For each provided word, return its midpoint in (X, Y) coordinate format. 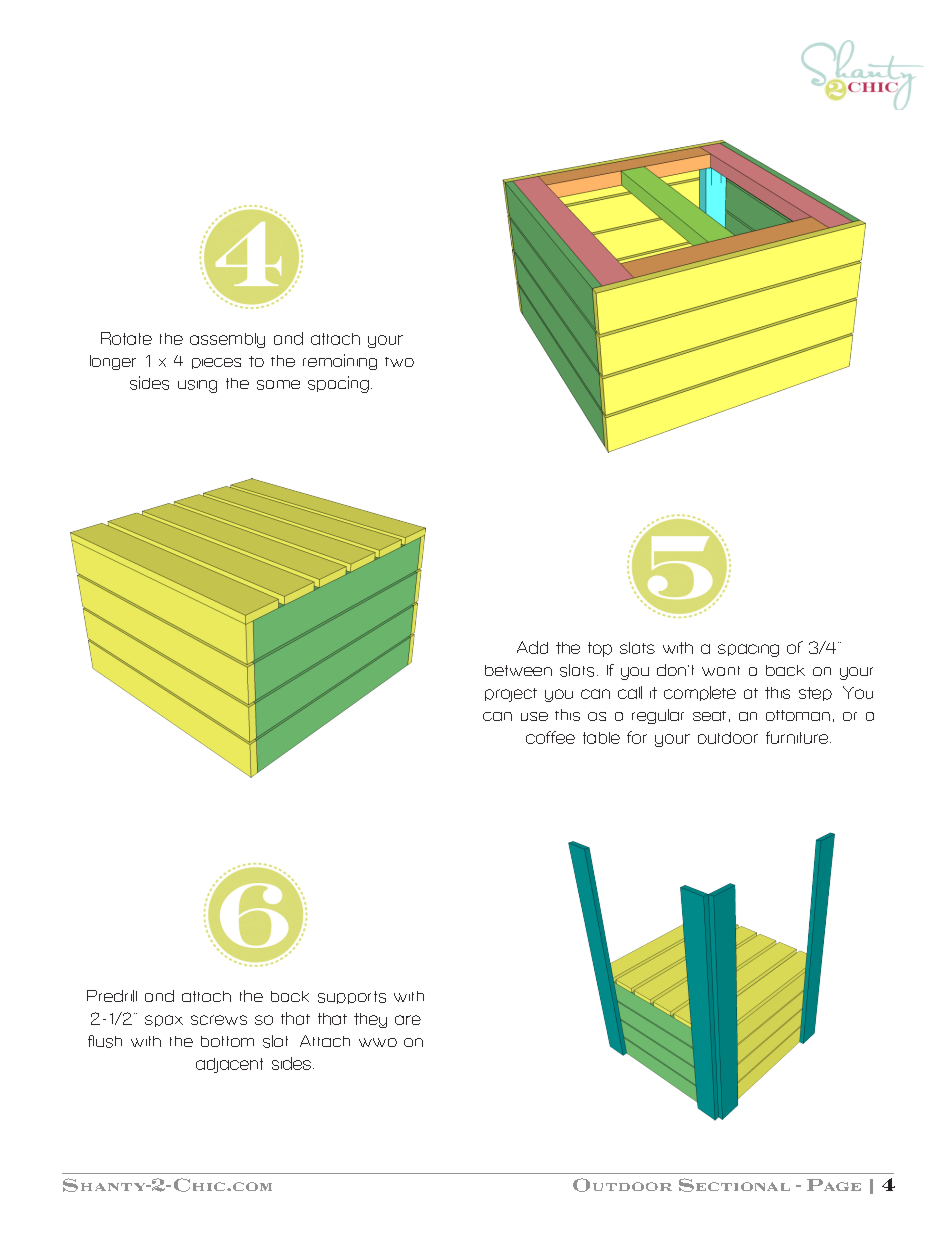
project (511, 695)
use (534, 716)
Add (532, 647)
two (399, 362)
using (197, 386)
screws (219, 1020)
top (600, 649)
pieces (216, 363)
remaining (340, 362)
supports (352, 997)
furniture (798, 737)
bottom (227, 1041)
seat (709, 716)
